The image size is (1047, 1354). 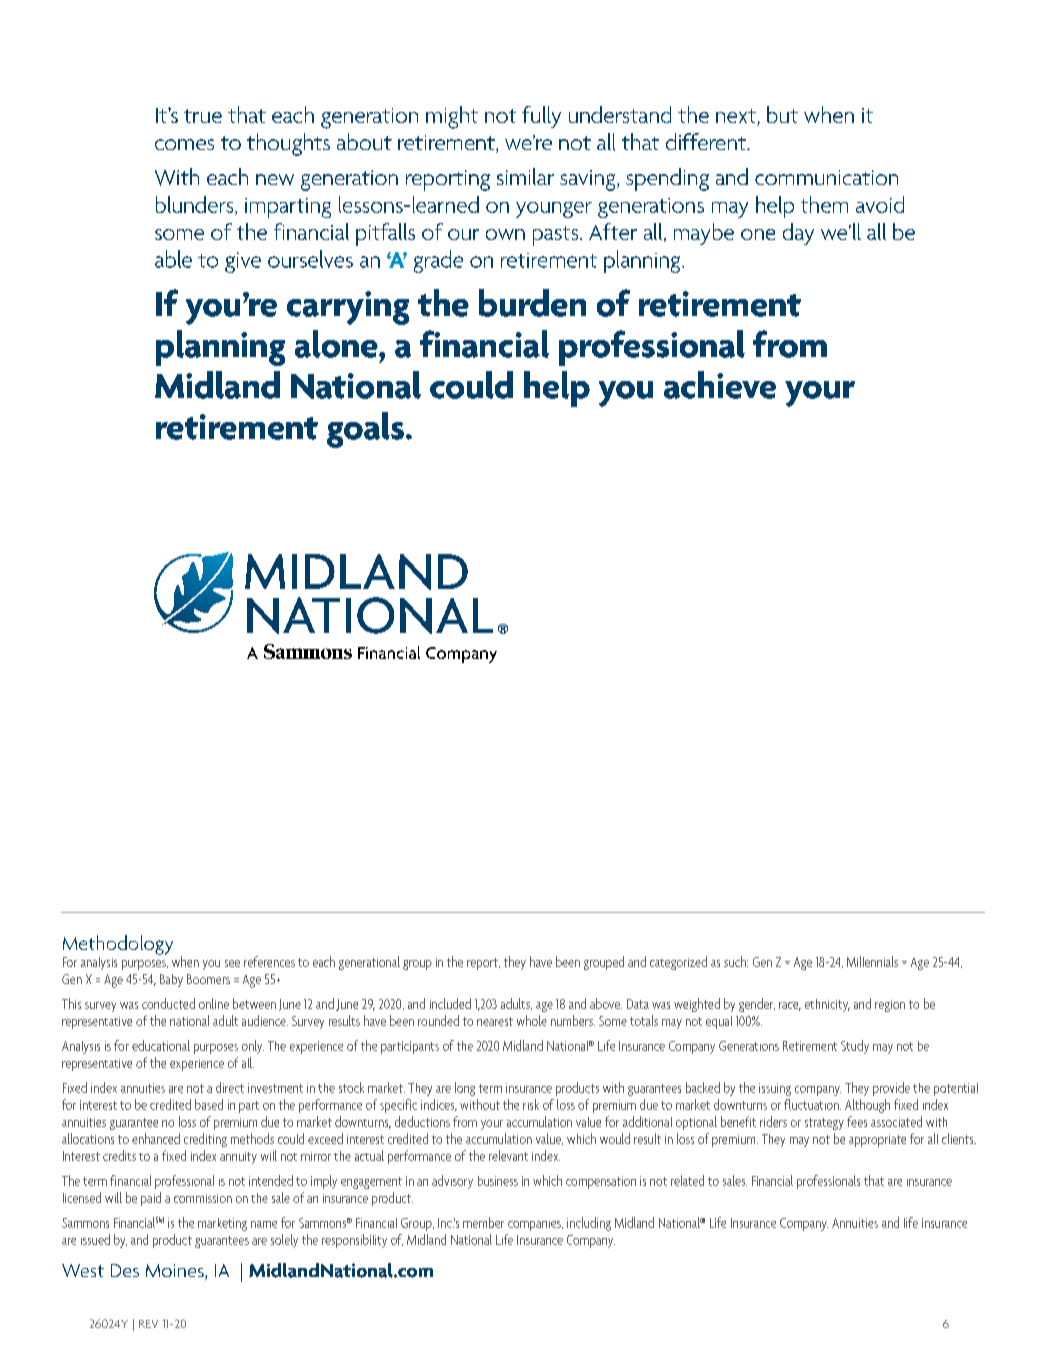 What do you see at coordinates (826, 177) in the screenshot?
I see `communication` at bounding box center [826, 177].
